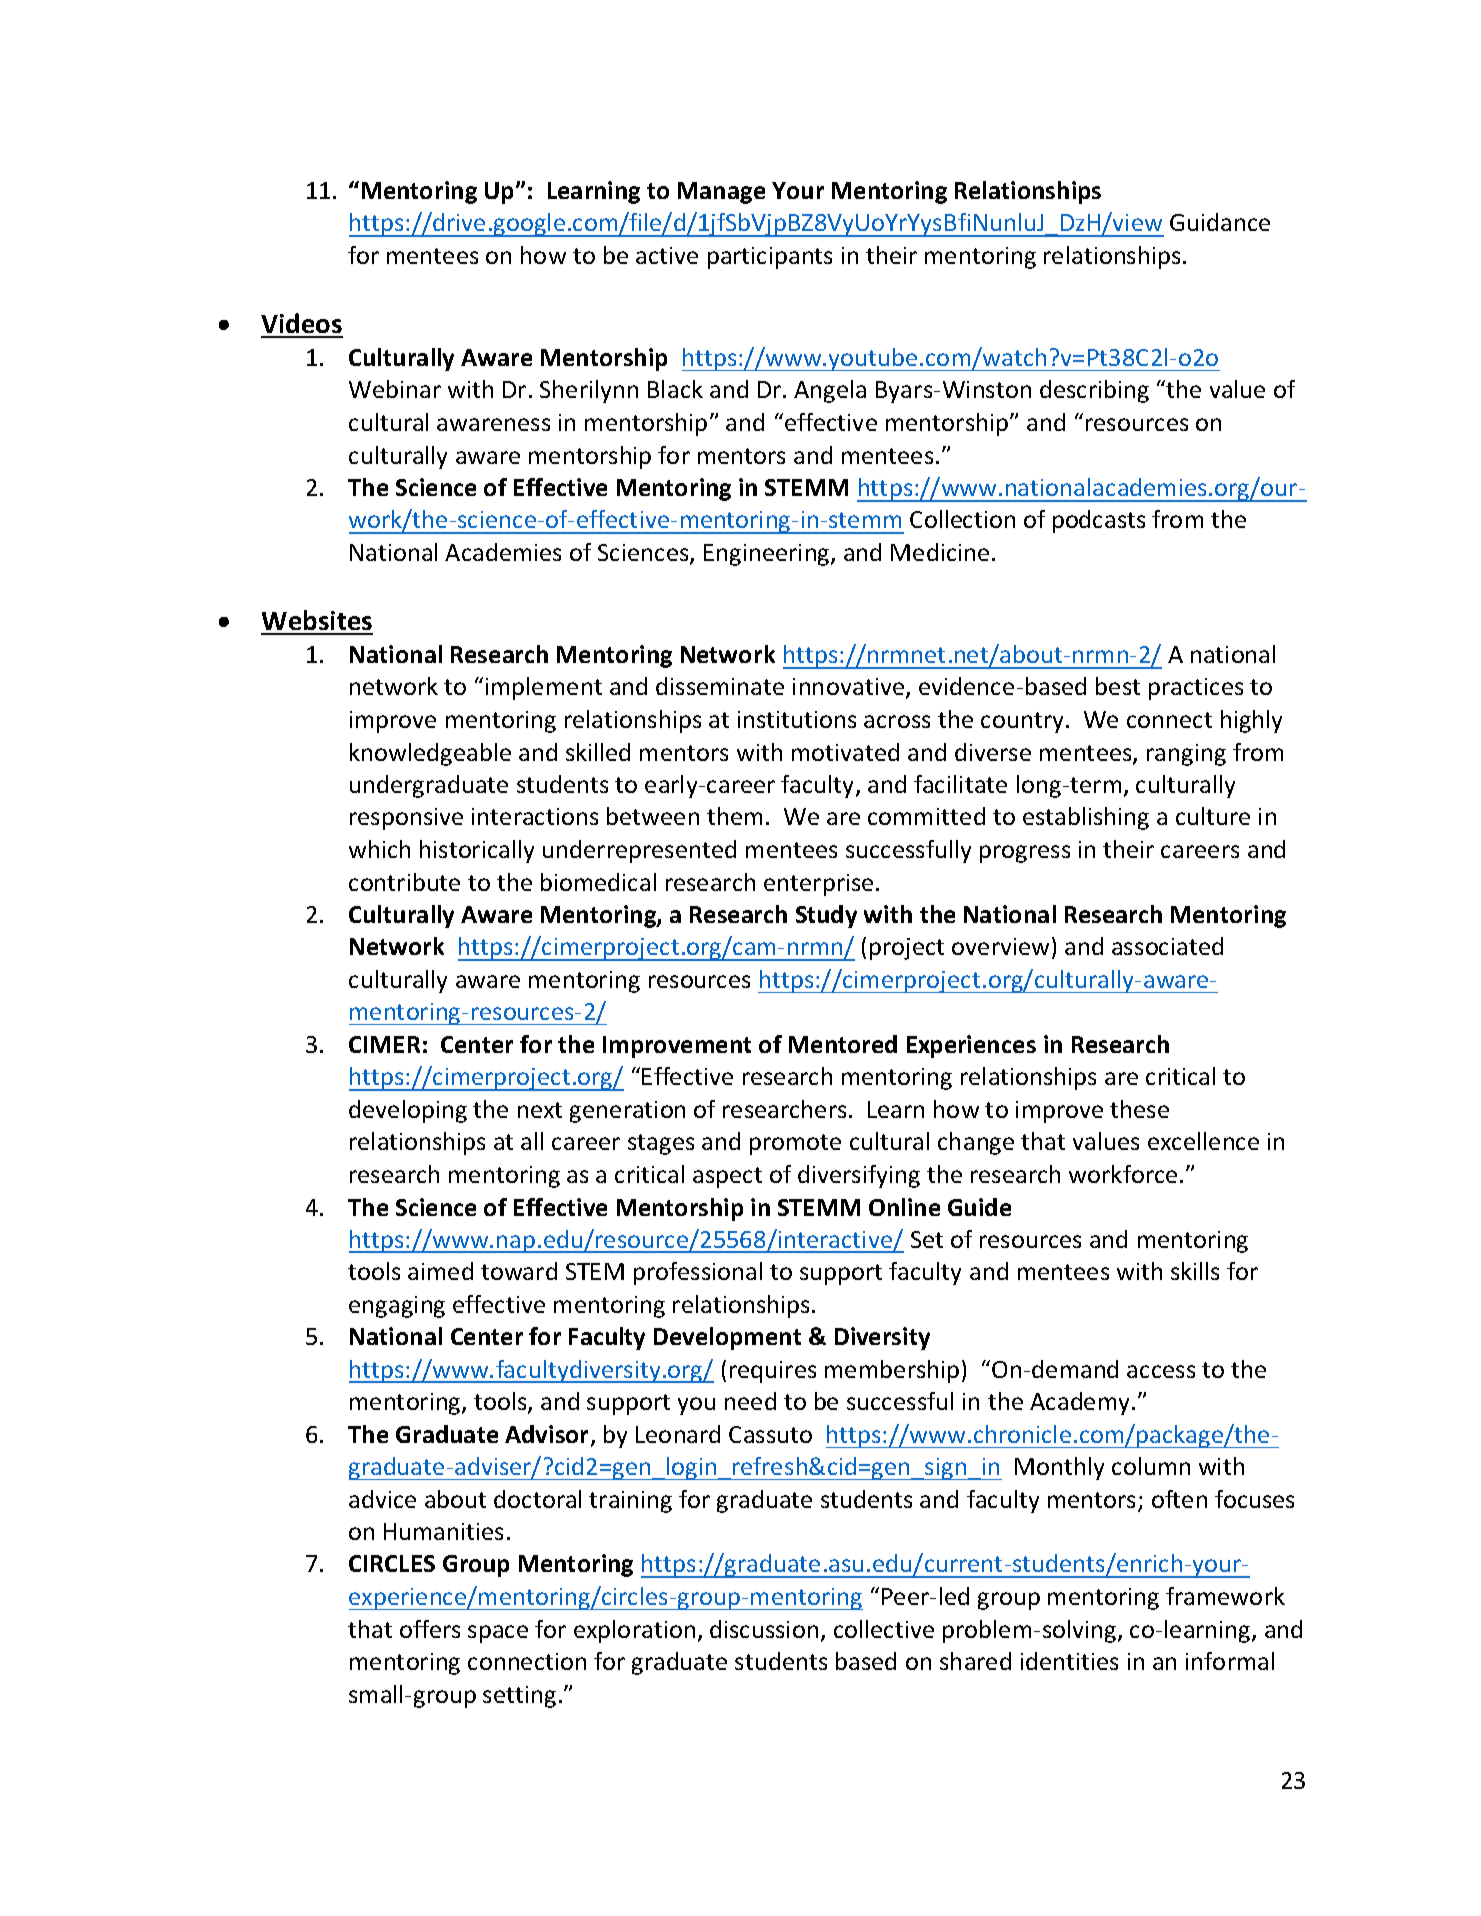  I want to click on participants, so click(770, 258).
